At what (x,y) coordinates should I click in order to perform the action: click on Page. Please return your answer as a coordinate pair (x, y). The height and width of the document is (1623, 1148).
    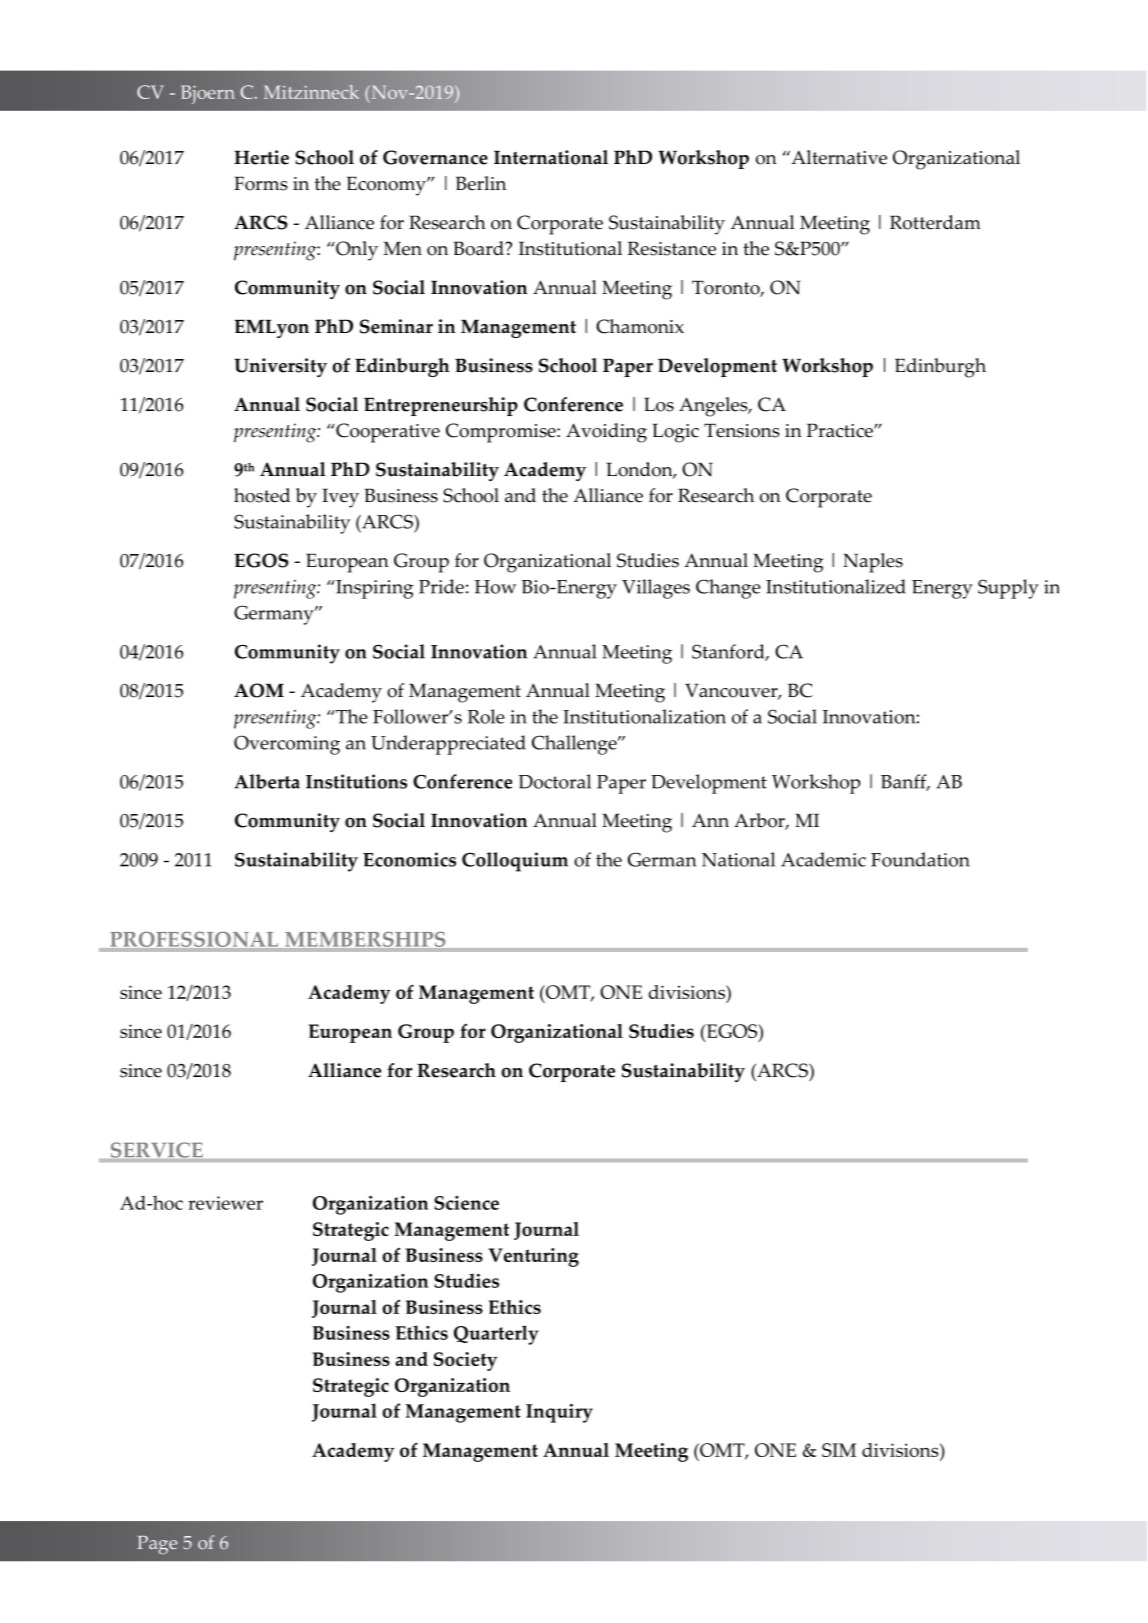
    Looking at the image, I should click on (157, 1545).
